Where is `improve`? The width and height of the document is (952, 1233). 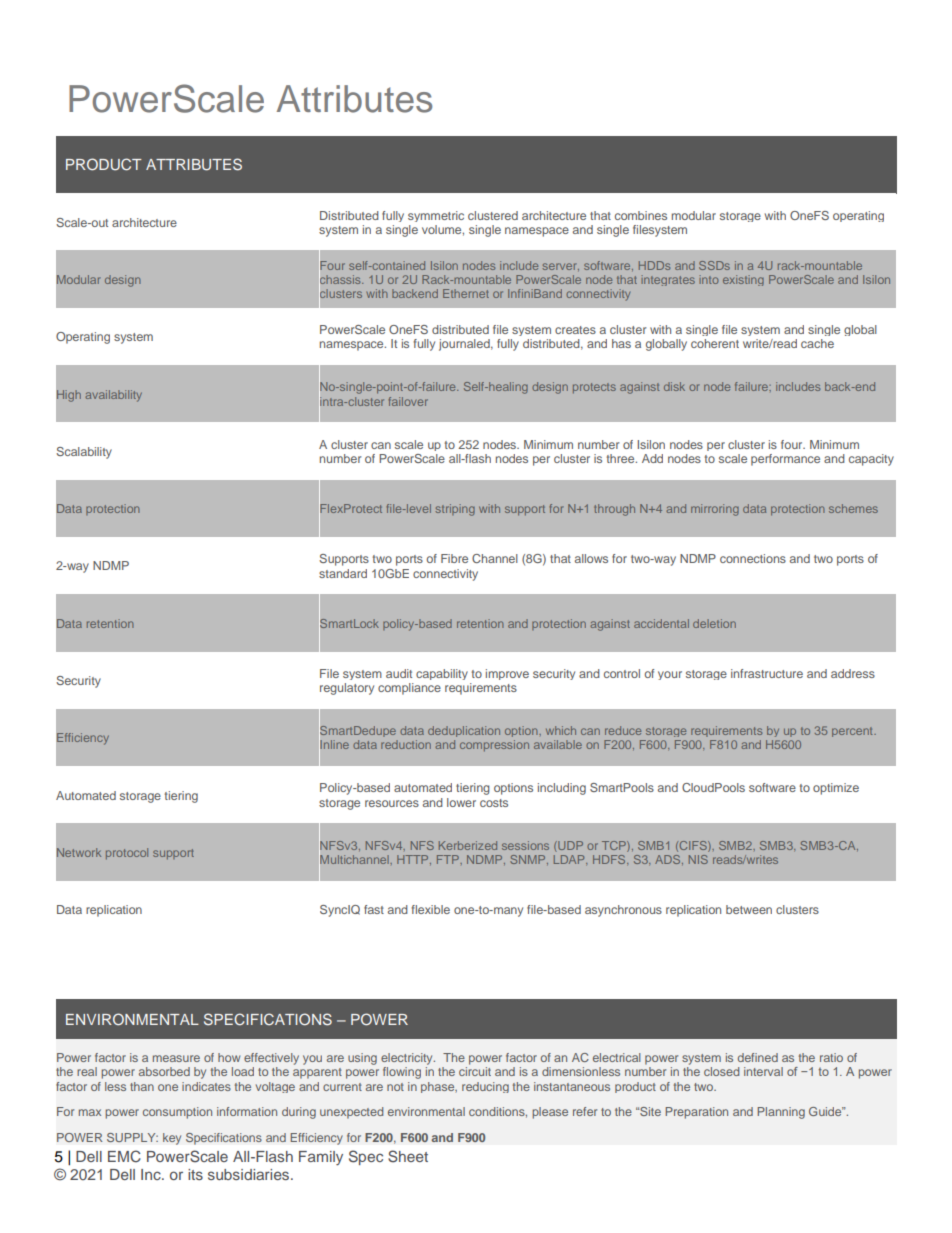 improve is located at coordinates (507, 674).
